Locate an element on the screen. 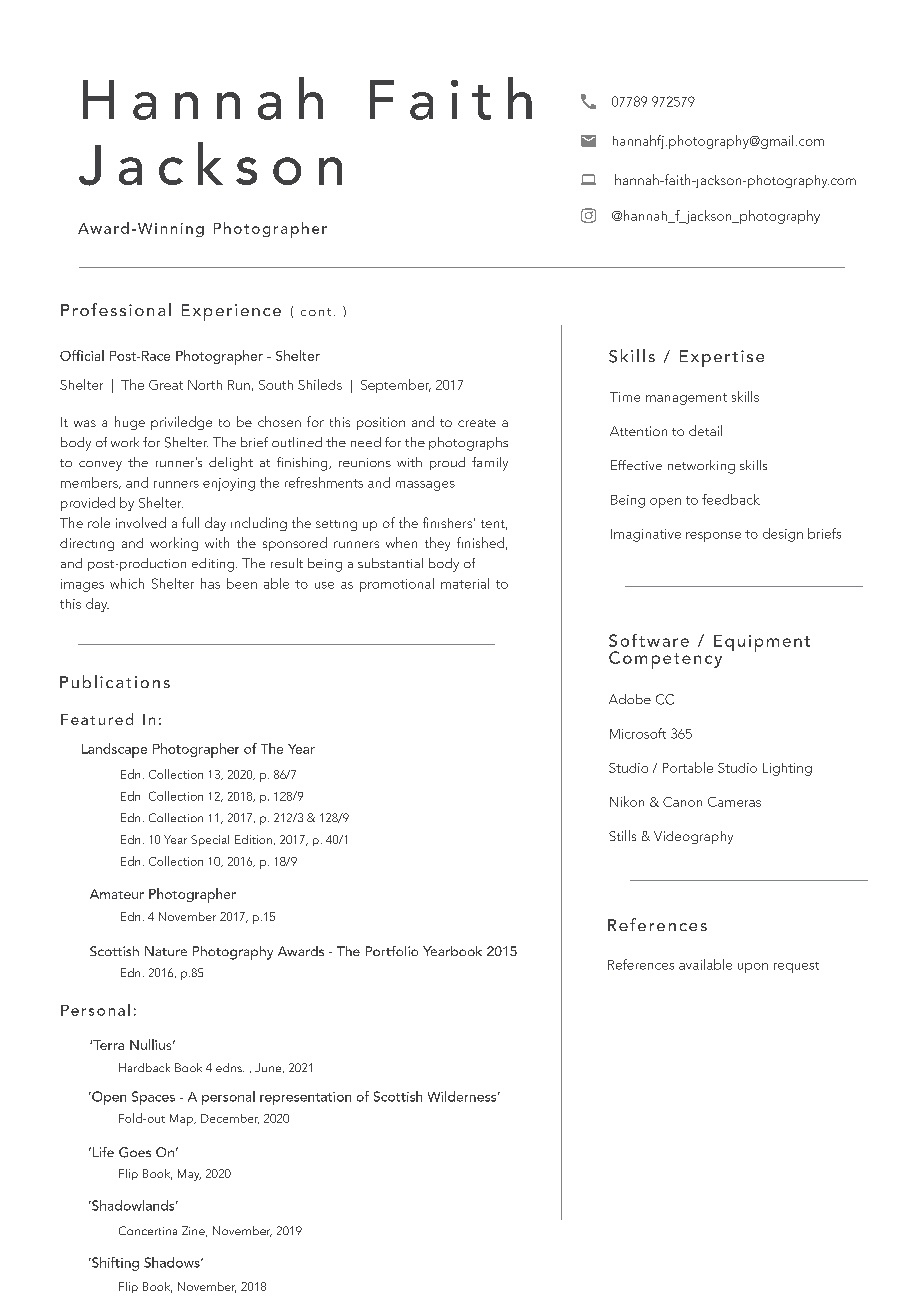  Great is located at coordinates (166, 385).
